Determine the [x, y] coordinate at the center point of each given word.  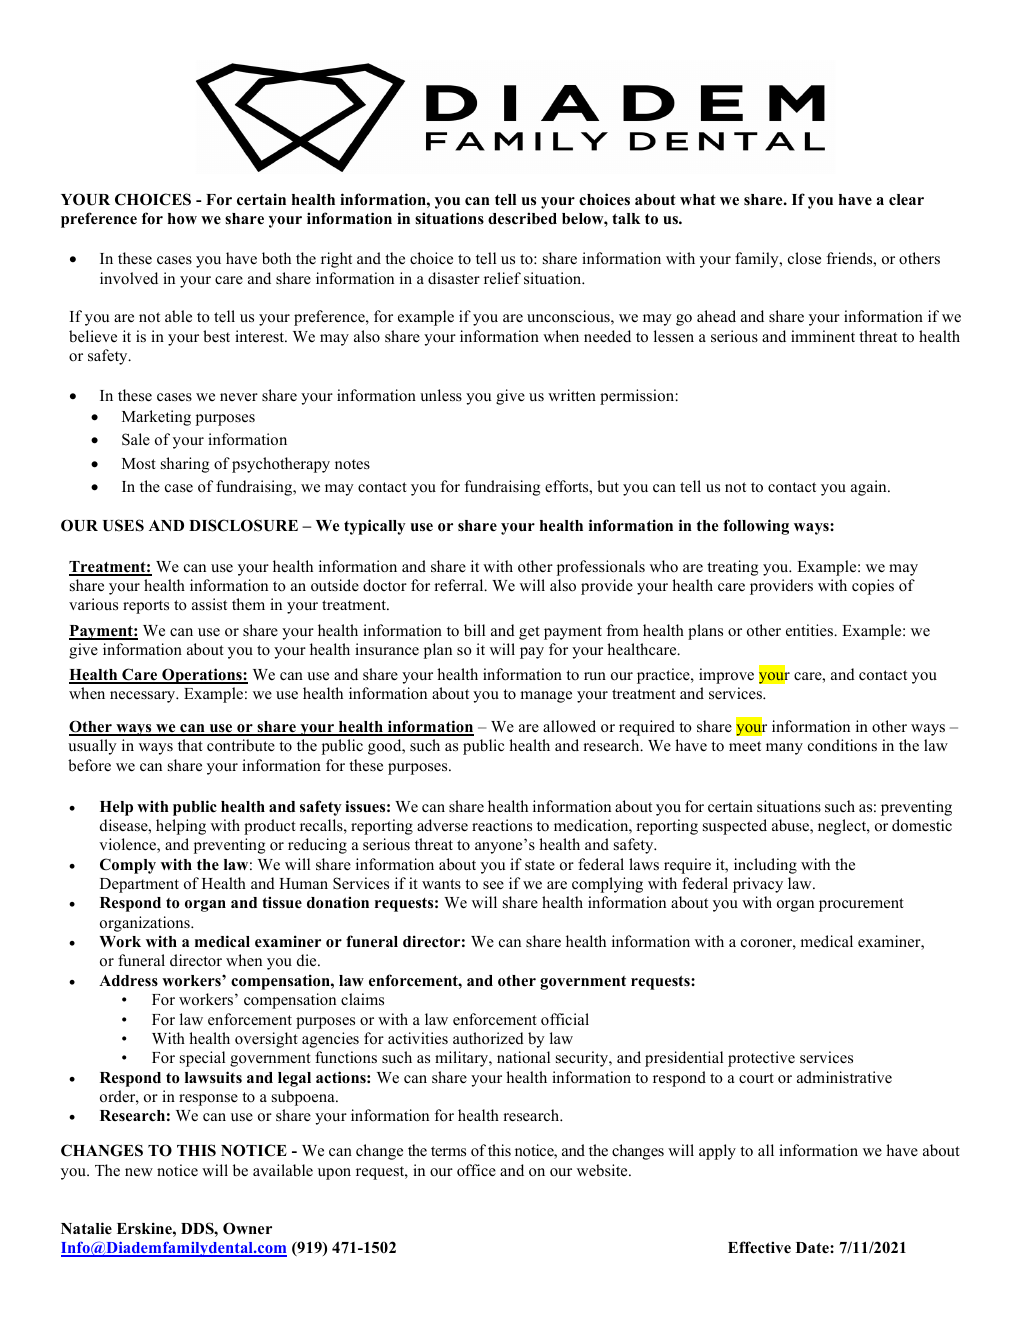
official [565, 1019]
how [182, 219]
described [522, 218]
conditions [842, 745]
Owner [247, 1228]
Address [128, 980]
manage [546, 697]
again [870, 488]
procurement [861, 905]
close [804, 258]
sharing [185, 465]
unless [441, 395]
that [190, 745]
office [476, 1170]
